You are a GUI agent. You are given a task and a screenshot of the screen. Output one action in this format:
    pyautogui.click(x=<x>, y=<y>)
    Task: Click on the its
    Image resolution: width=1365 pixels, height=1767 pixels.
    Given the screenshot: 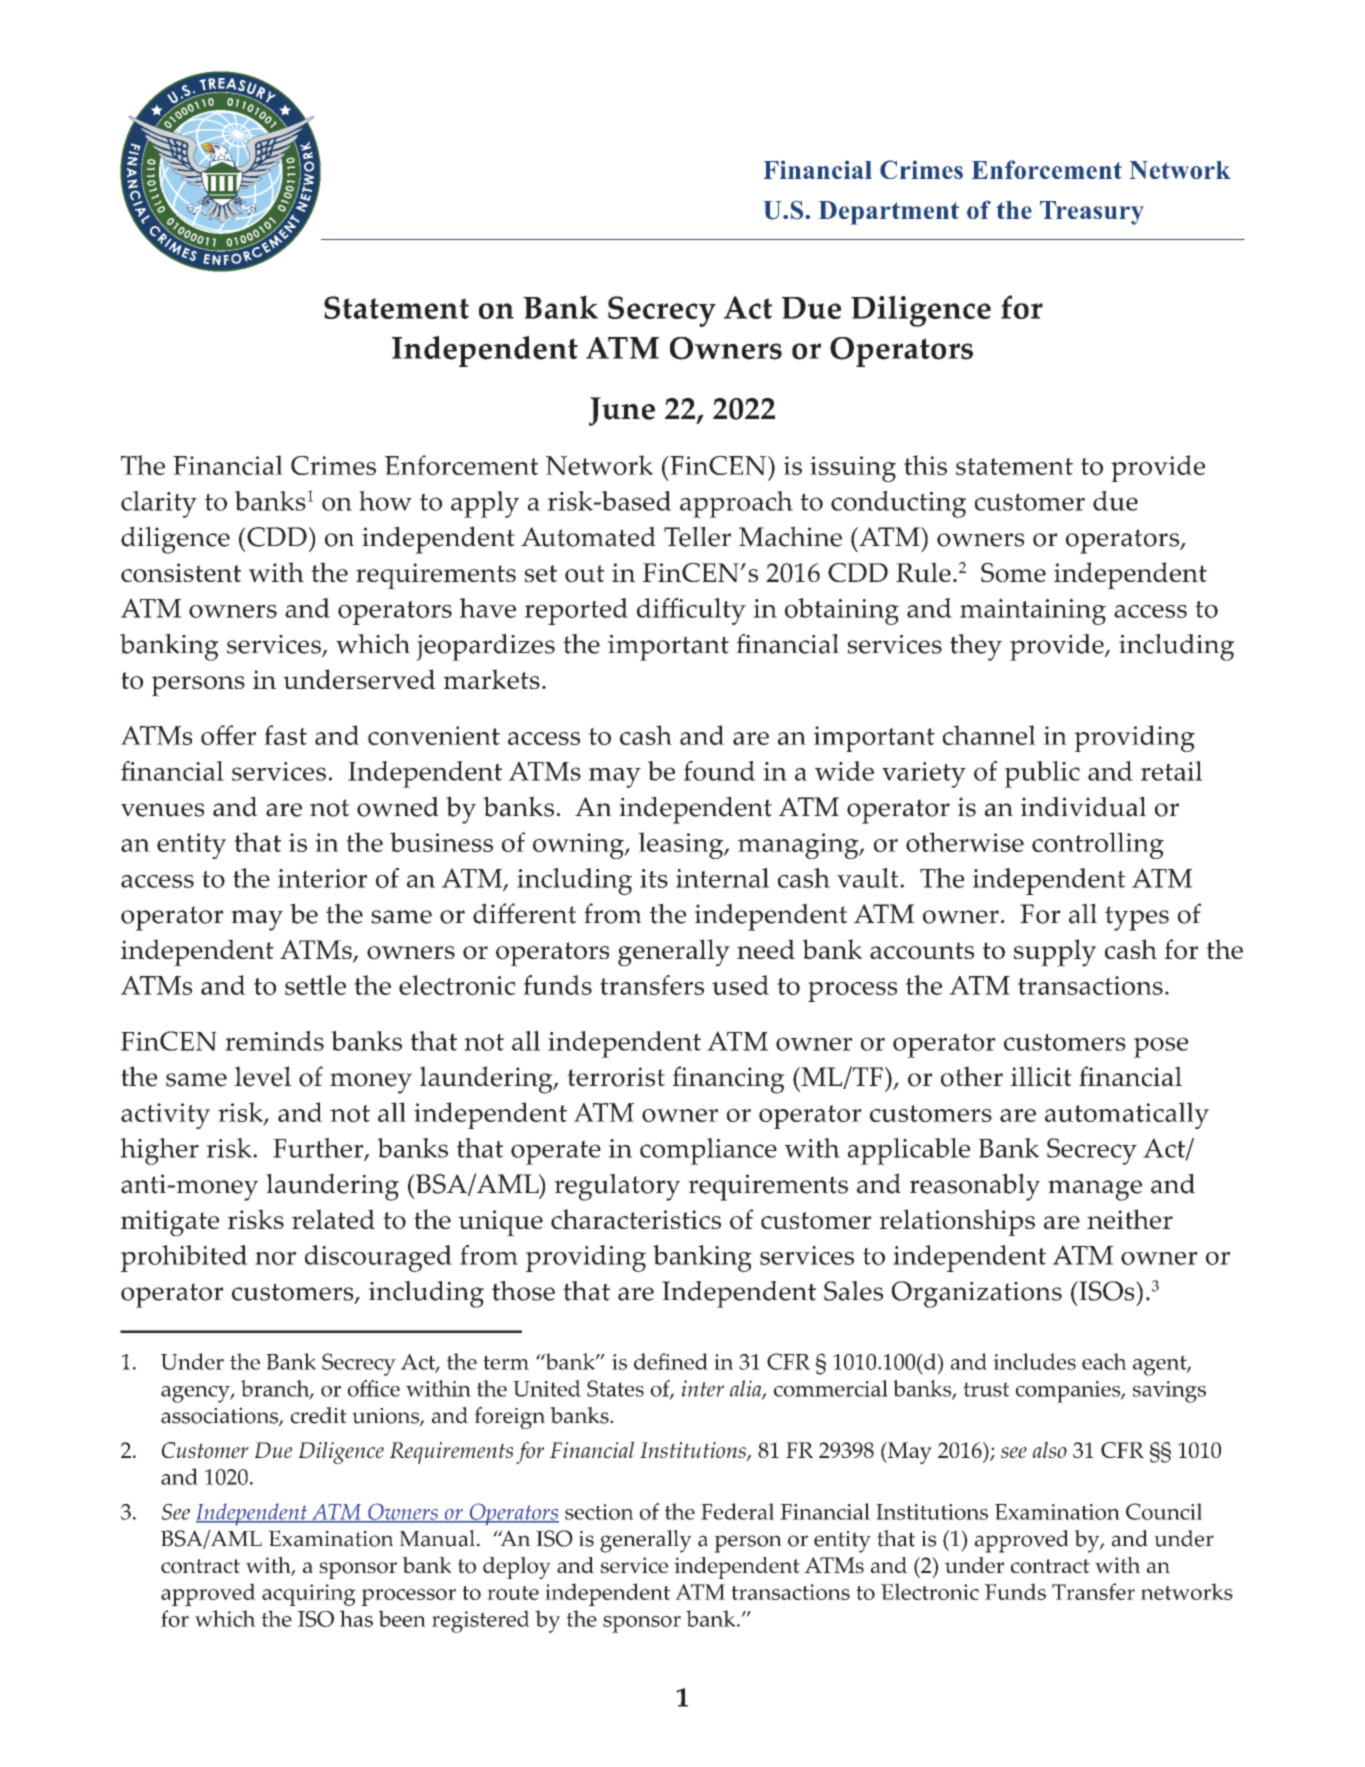 What is the action you would take?
    pyautogui.click(x=654, y=878)
